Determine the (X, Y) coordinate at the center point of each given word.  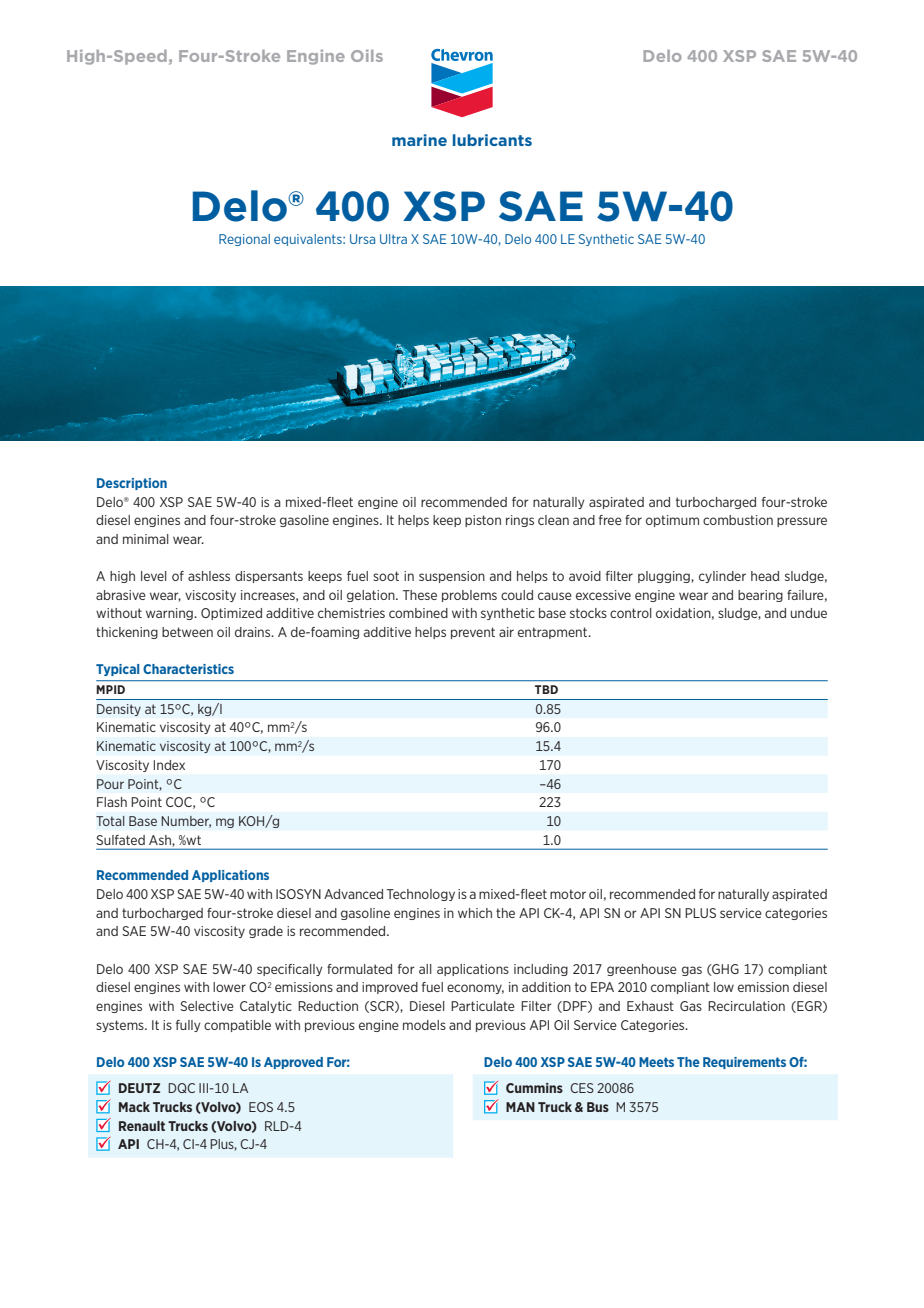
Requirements (744, 1063)
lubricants (492, 140)
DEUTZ (139, 1088)
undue (809, 613)
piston (483, 521)
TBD (546, 689)
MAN (520, 1107)
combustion (738, 520)
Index (169, 765)
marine (419, 140)
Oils (367, 56)
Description (132, 484)
